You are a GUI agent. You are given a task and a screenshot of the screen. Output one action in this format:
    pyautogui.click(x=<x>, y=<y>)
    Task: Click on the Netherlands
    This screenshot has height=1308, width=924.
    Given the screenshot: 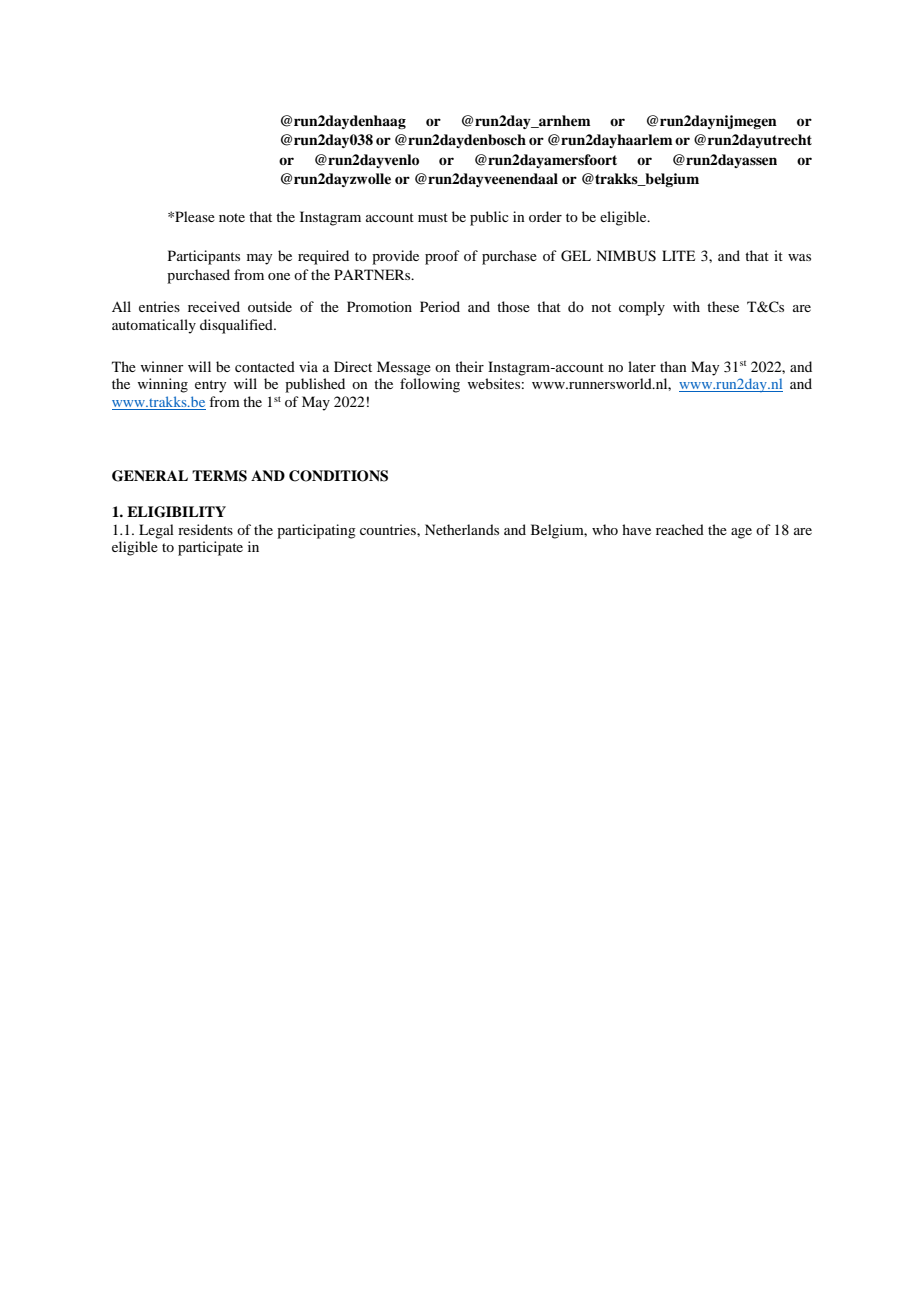 What is the action you would take?
    pyautogui.click(x=462, y=529)
